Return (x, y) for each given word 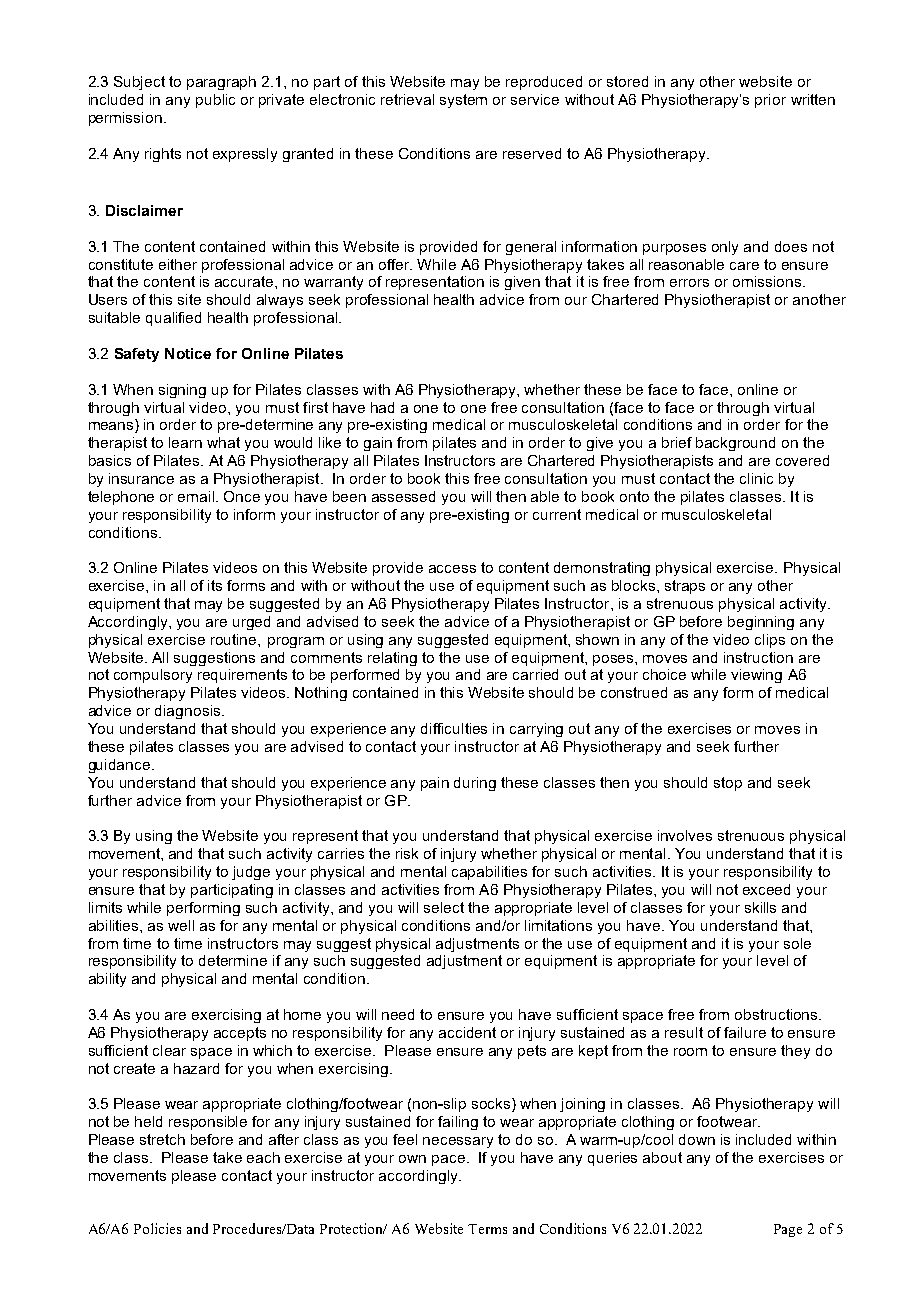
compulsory (153, 676)
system (463, 101)
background (735, 444)
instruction (758, 657)
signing (182, 391)
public (215, 101)
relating (392, 659)
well (181, 925)
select (444, 907)
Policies (157, 1228)
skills (760, 907)
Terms (487, 1229)
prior (770, 101)
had (382, 407)
